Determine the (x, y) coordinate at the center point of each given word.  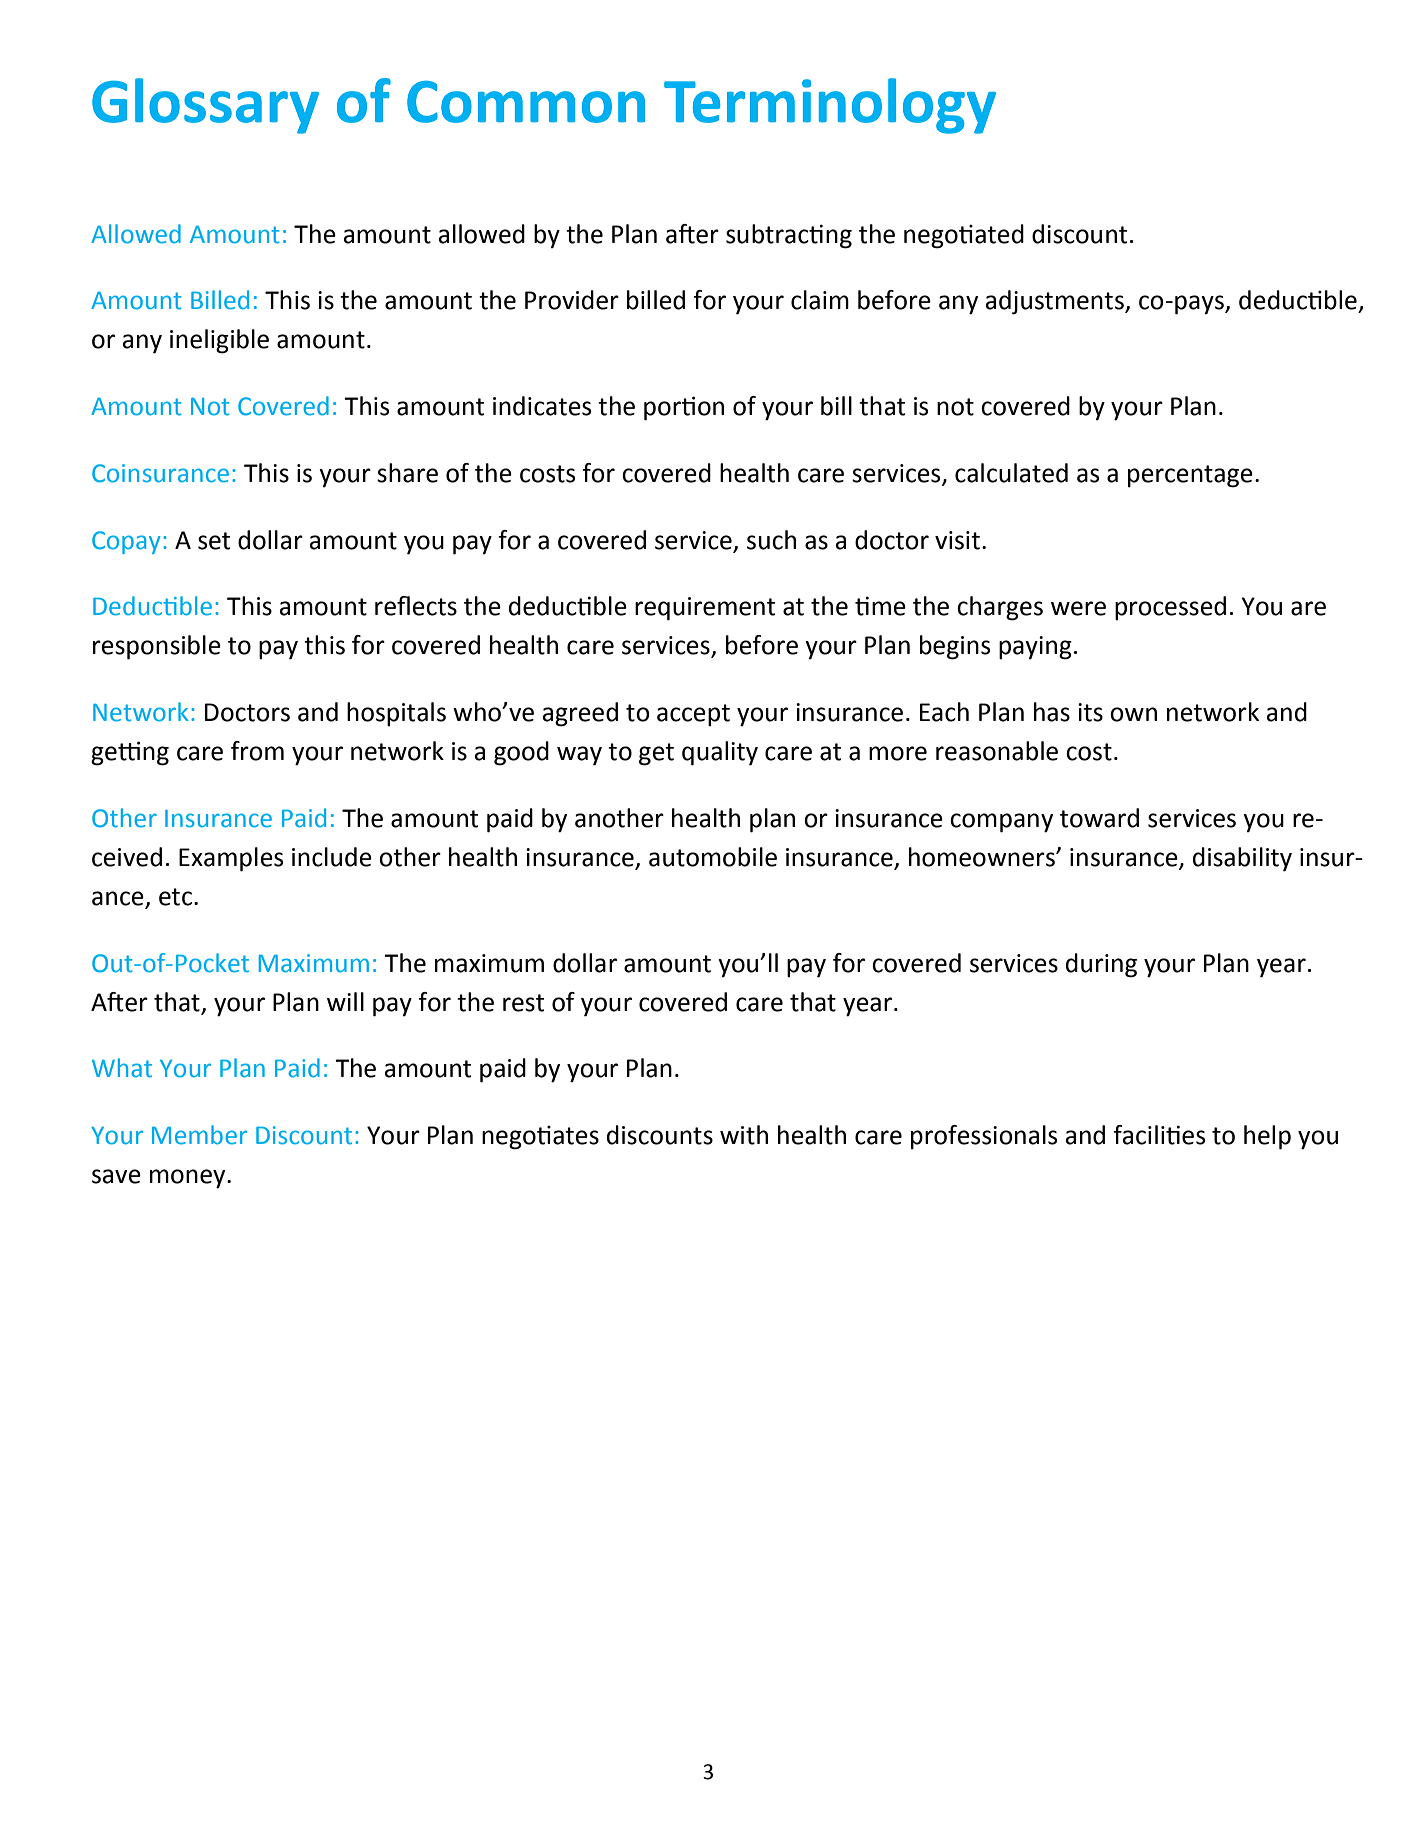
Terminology (830, 106)
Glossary (205, 106)
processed (1170, 608)
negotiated (964, 236)
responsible (157, 647)
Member (199, 1135)
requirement (705, 609)
